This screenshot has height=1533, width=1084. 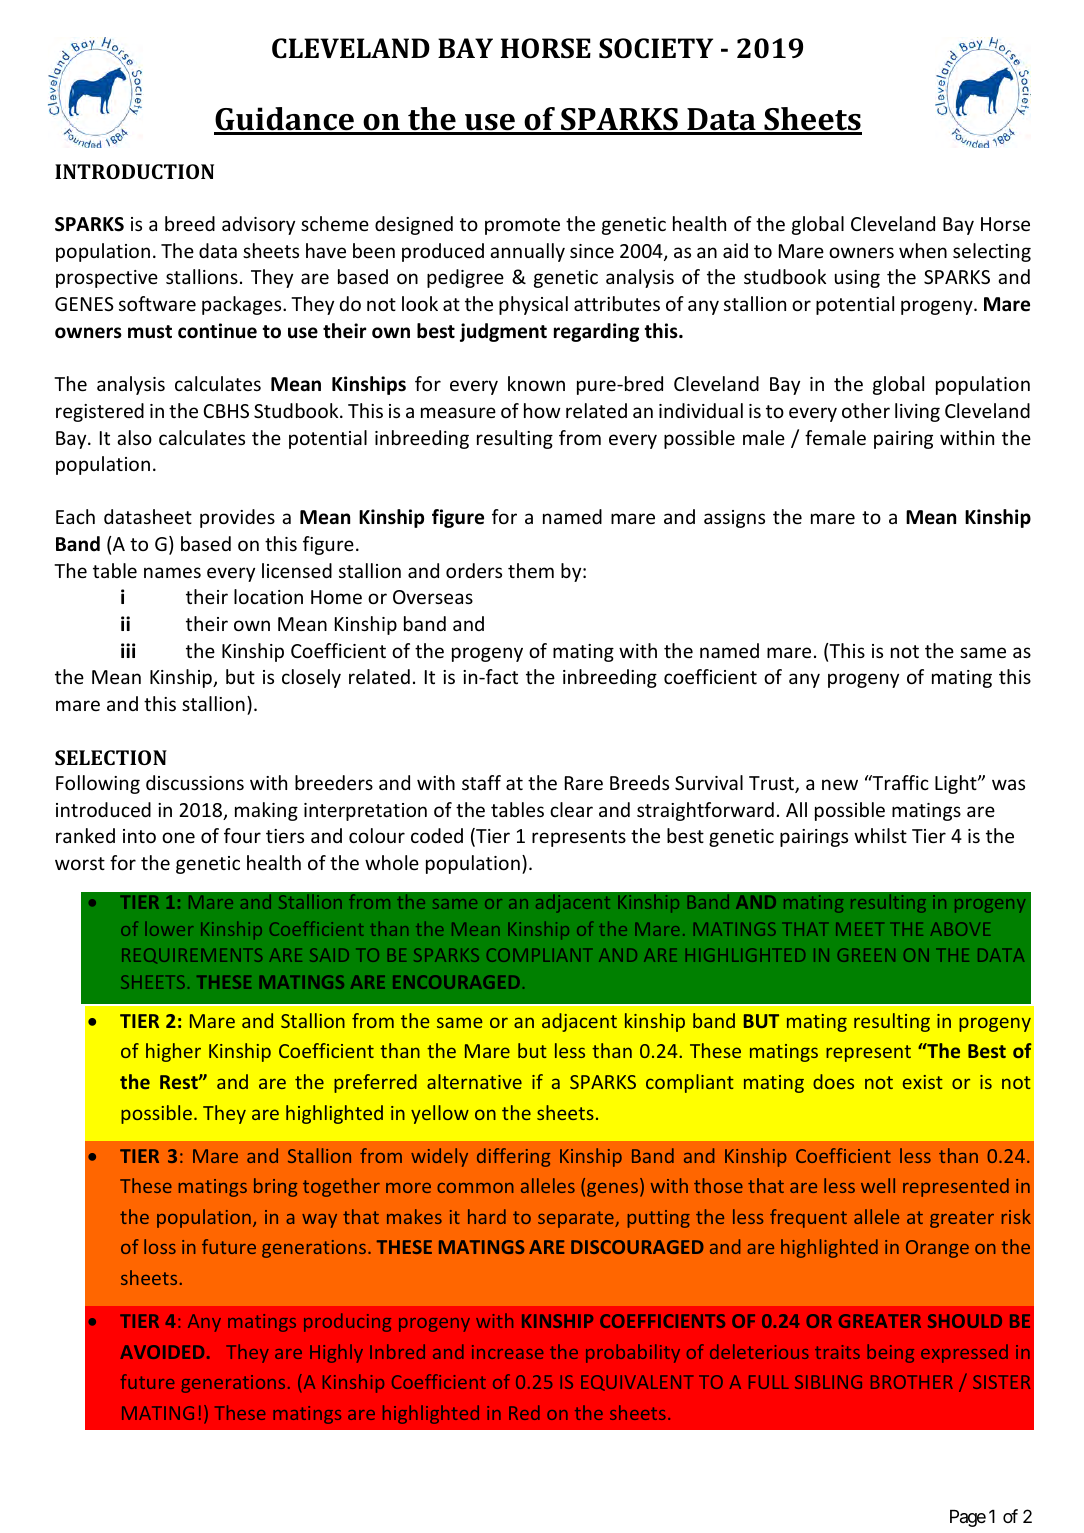 I want to click on when, so click(x=923, y=250).
